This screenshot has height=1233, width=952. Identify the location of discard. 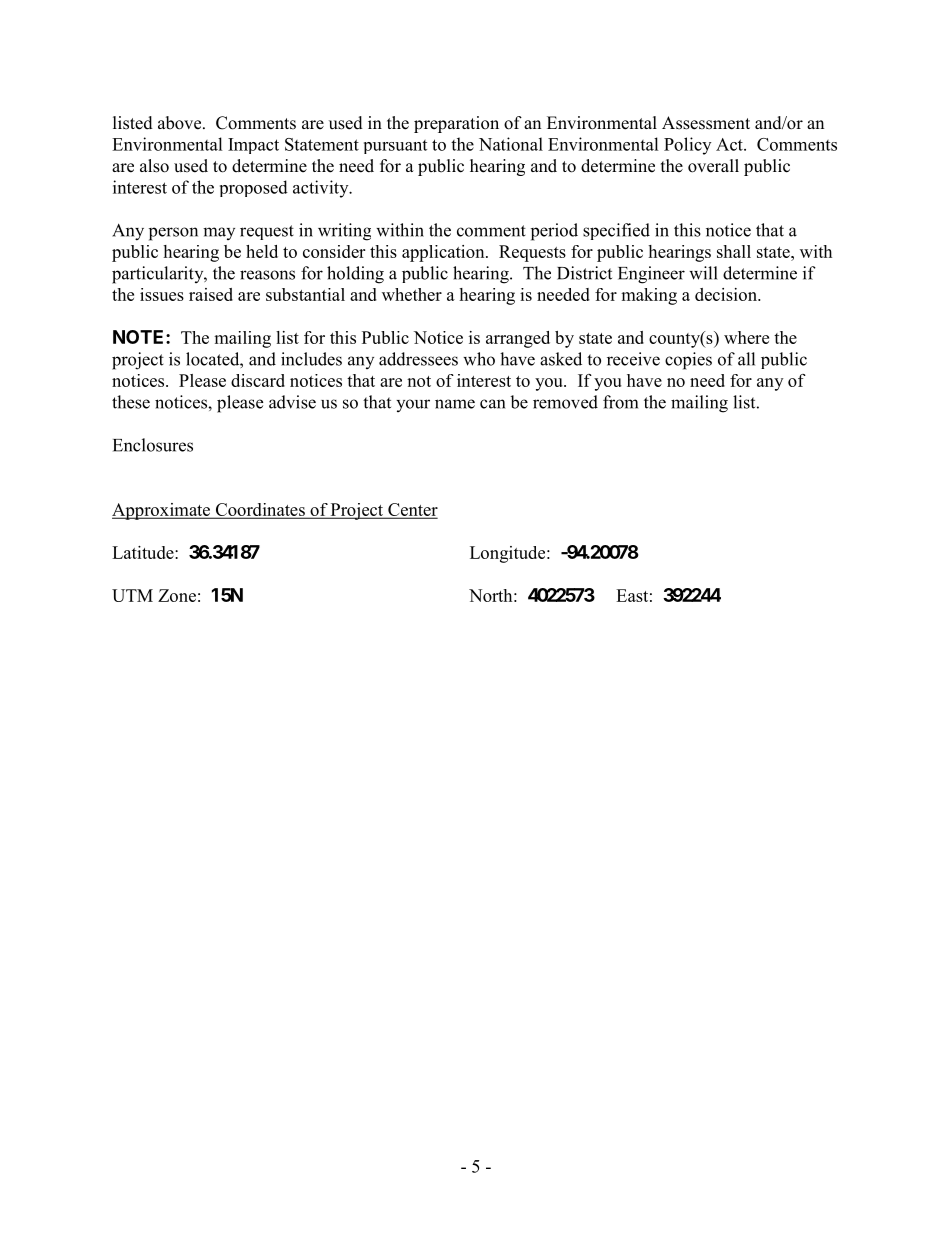
(258, 380).
